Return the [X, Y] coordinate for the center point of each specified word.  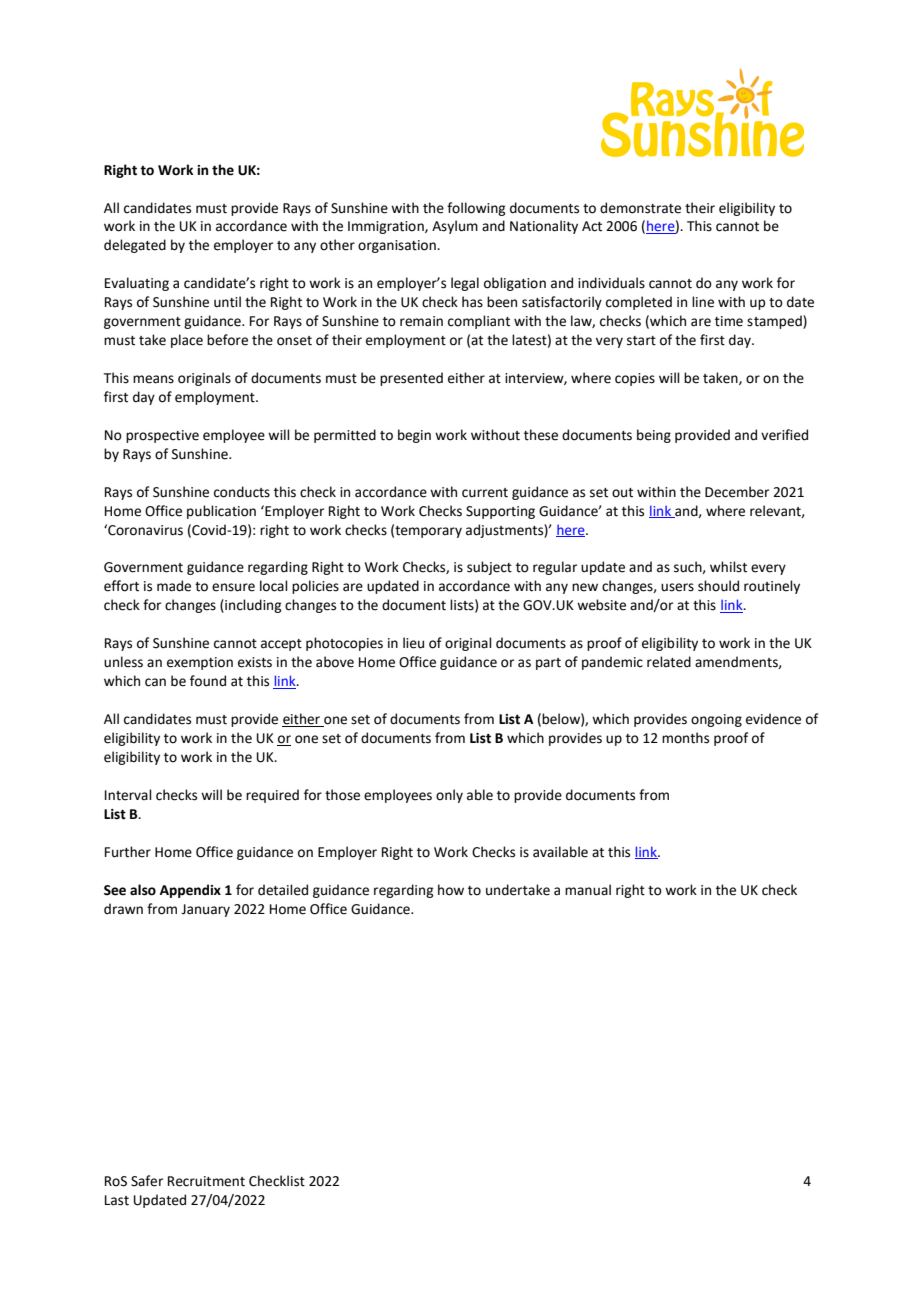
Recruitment [206, 1181]
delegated [135, 246]
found [208, 681]
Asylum [455, 227]
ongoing [716, 720]
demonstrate [640, 208]
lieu [413, 643]
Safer [147, 1181]
